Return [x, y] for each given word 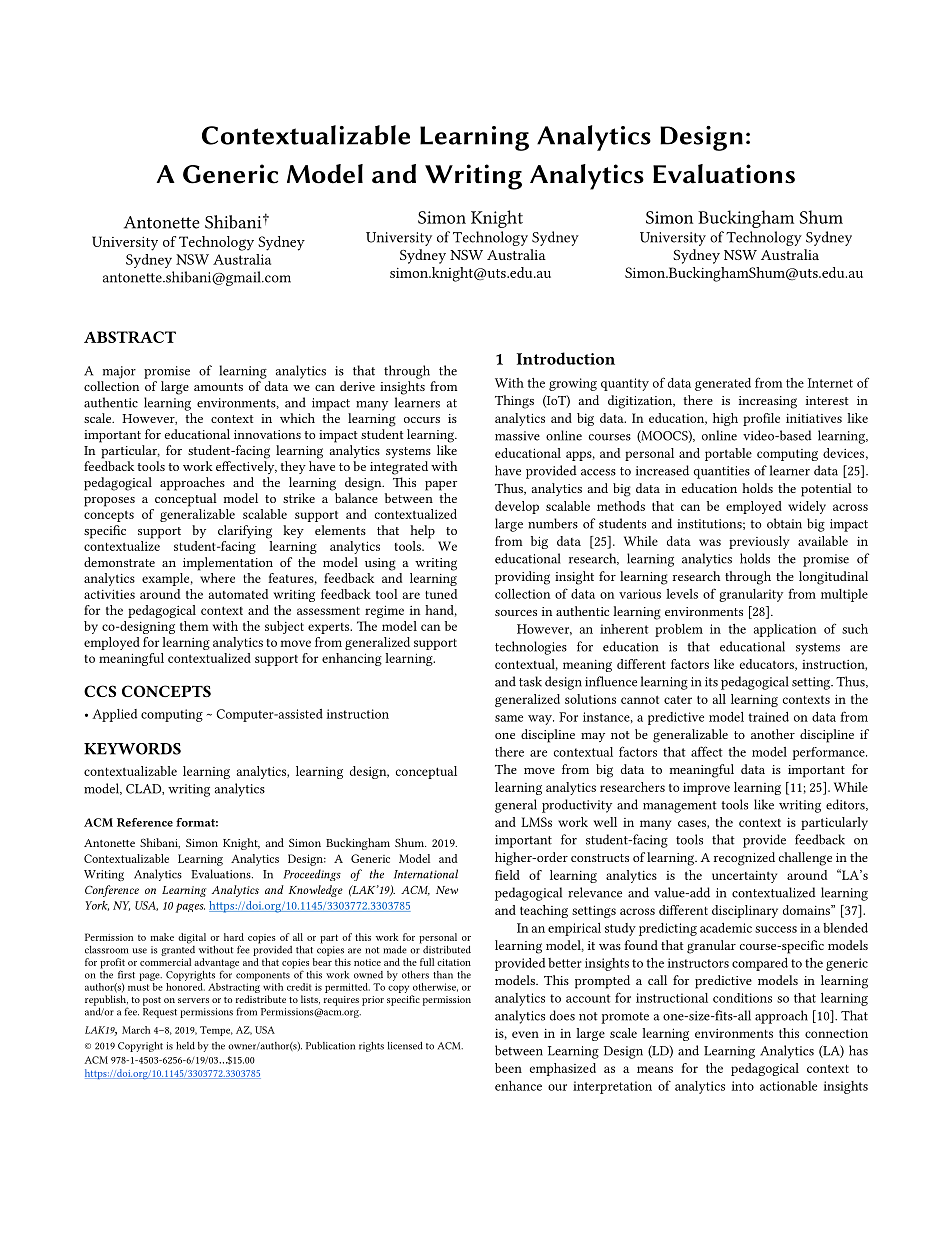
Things [514, 402]
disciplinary [745, 911]
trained [769, 717]
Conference [112, 891]
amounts [218, 387]
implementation [228, 564]
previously [759, 542]
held [185, 1046]
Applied [114, 715]
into [743, 1086]
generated [723, 384]
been [508, 1068]
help [422, 532]
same [509, 718]
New [447, 890]
